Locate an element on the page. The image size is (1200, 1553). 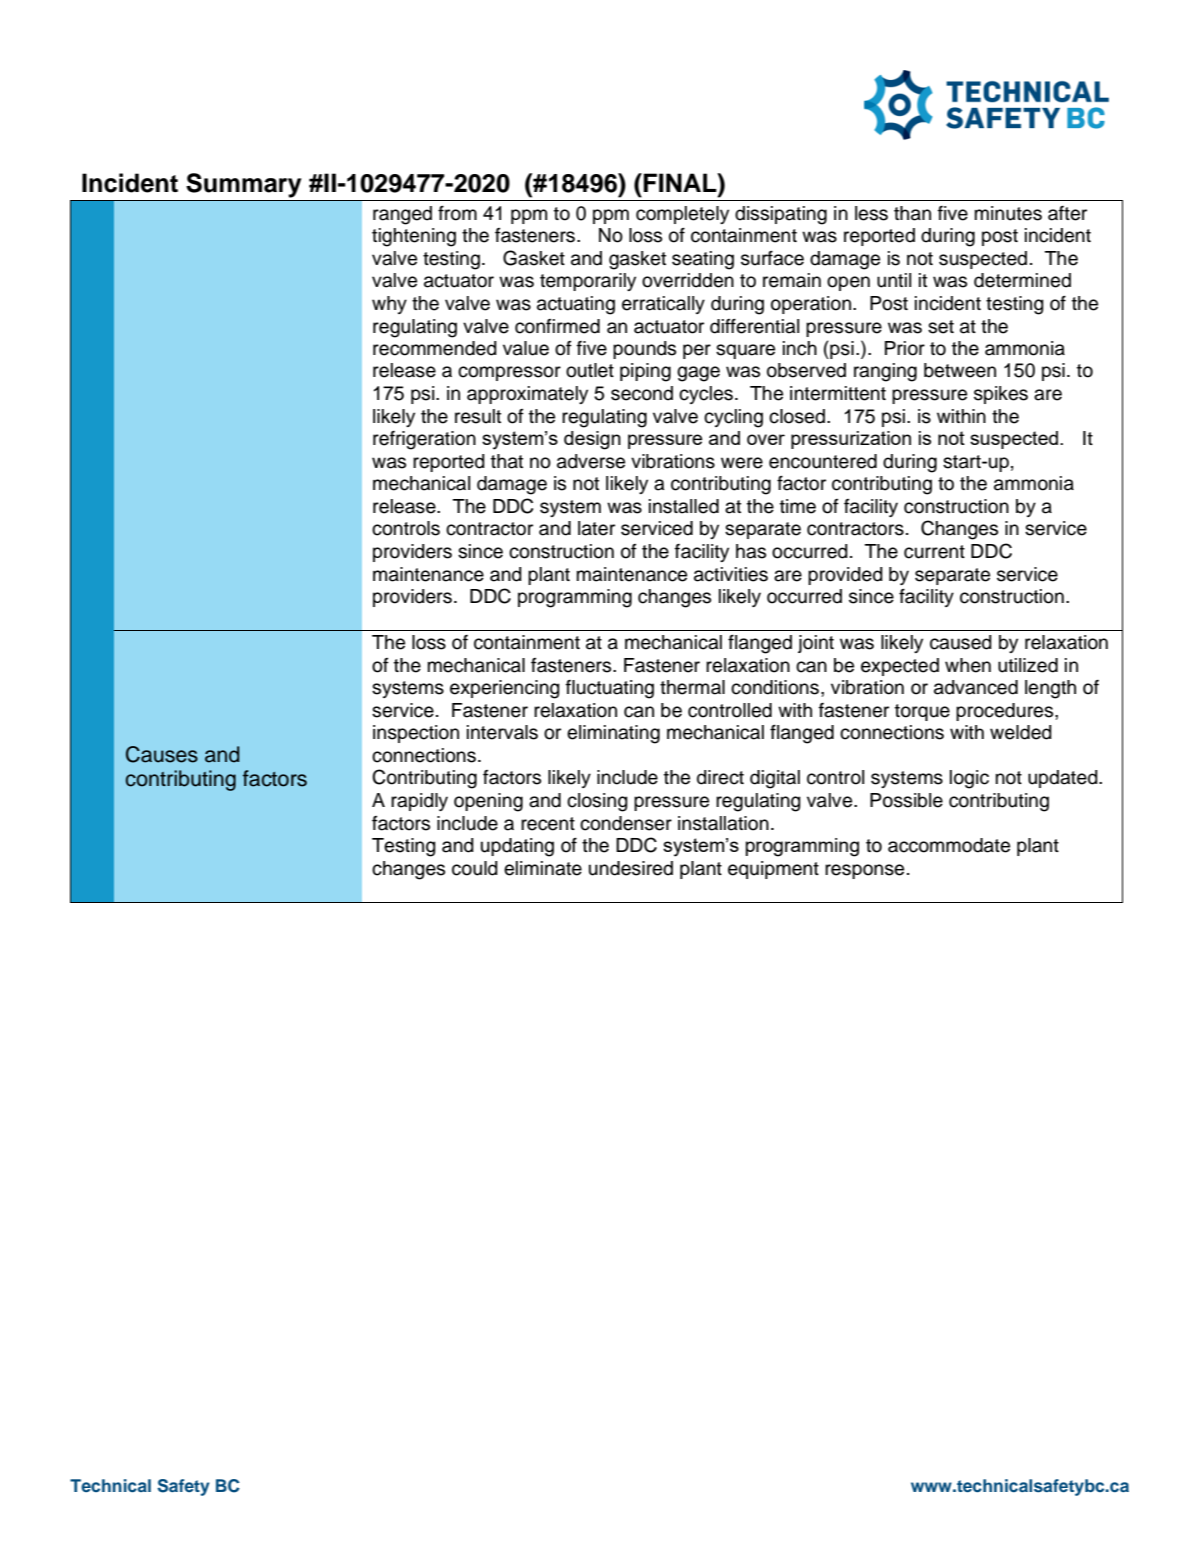
spikes is located at coordinates (1001, 395).
